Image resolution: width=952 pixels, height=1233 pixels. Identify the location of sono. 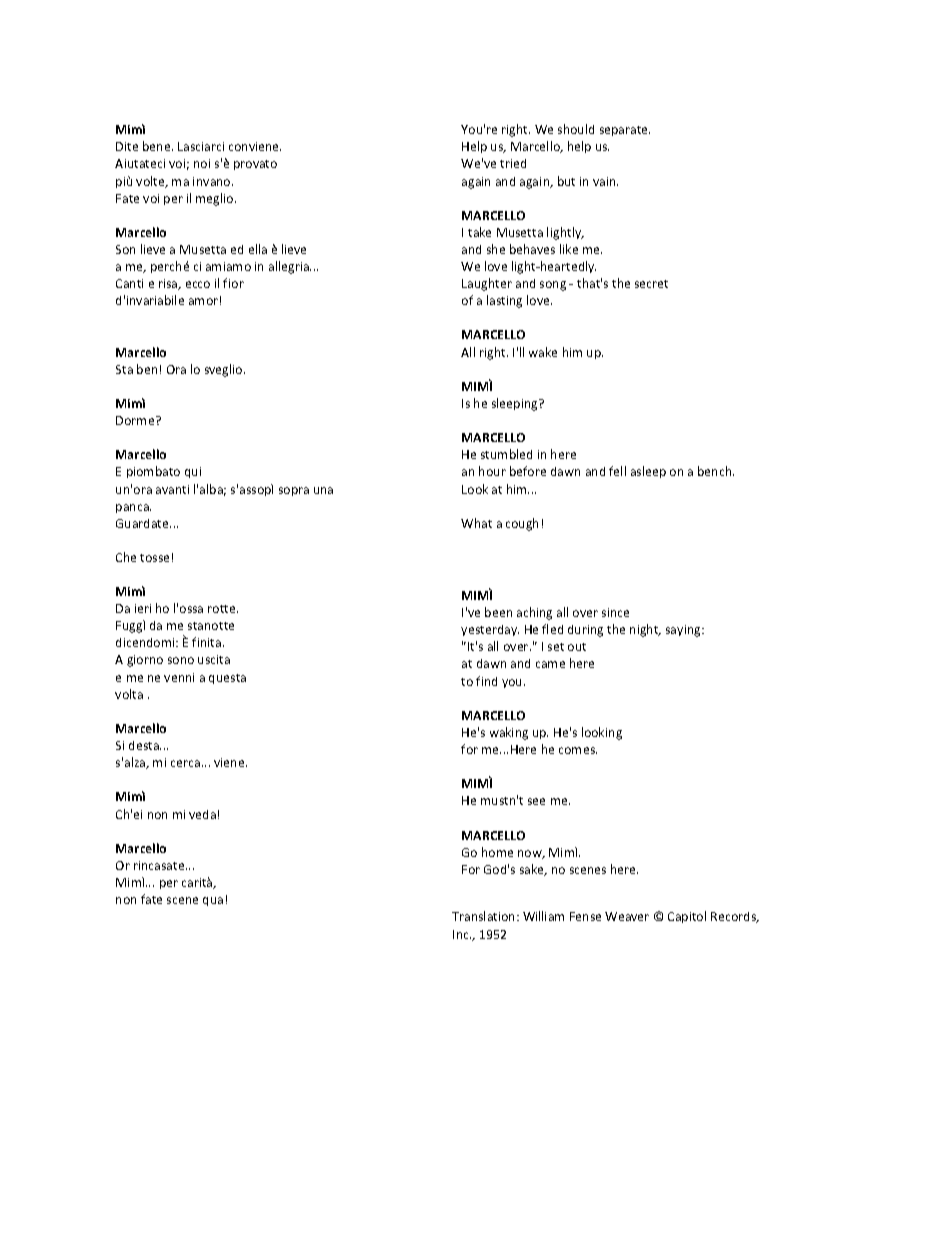
(181, 660).
